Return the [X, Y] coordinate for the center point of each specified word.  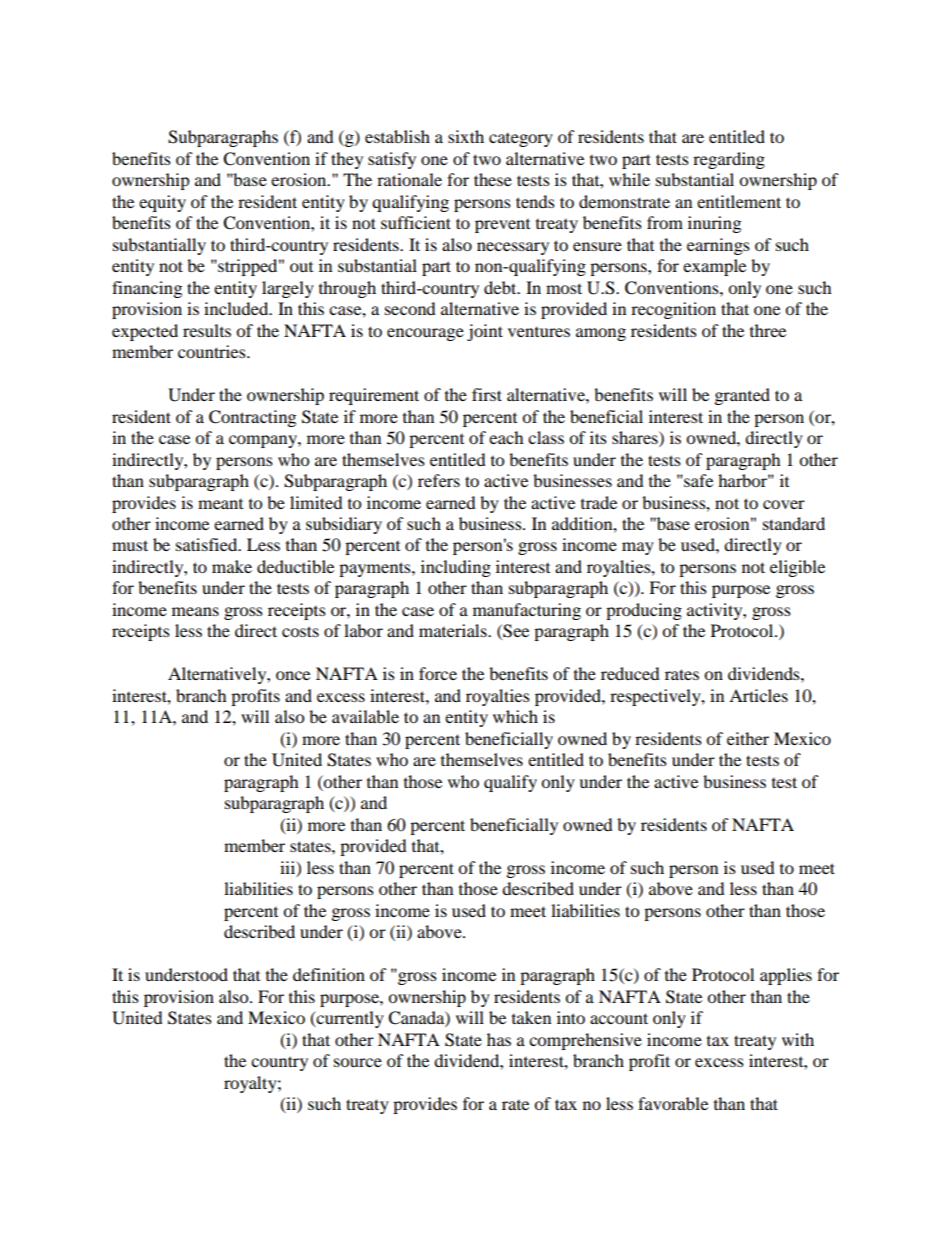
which [515, 716]
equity [162, 203]
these [493, 179]
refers [439, 480]
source [358, 1062]
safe [697, 480]
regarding [729, 160]
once [293, 675]
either [748, 738]
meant [220, 504]
